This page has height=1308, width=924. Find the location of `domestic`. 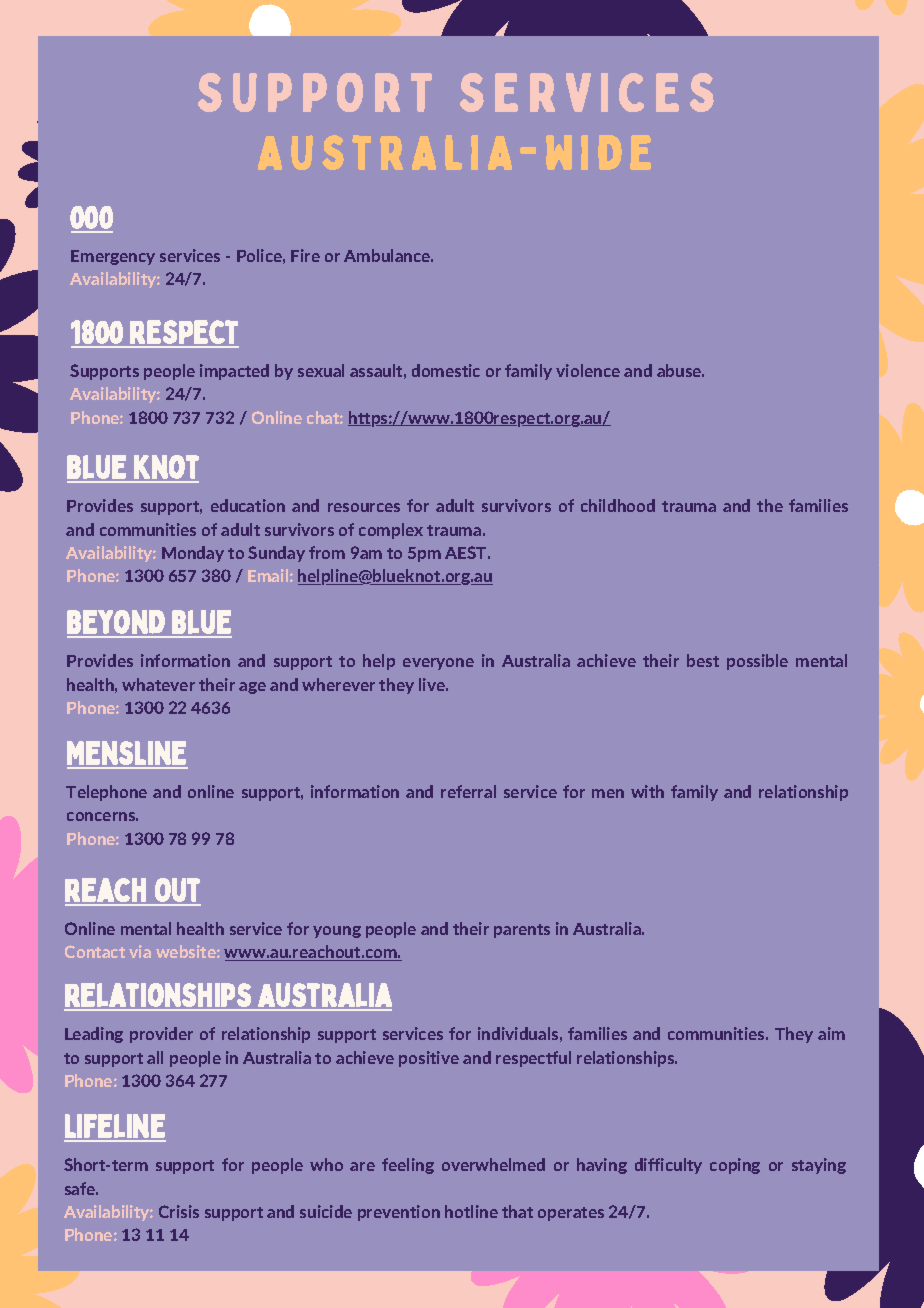

domestic is located at coordinates (446, 370).
